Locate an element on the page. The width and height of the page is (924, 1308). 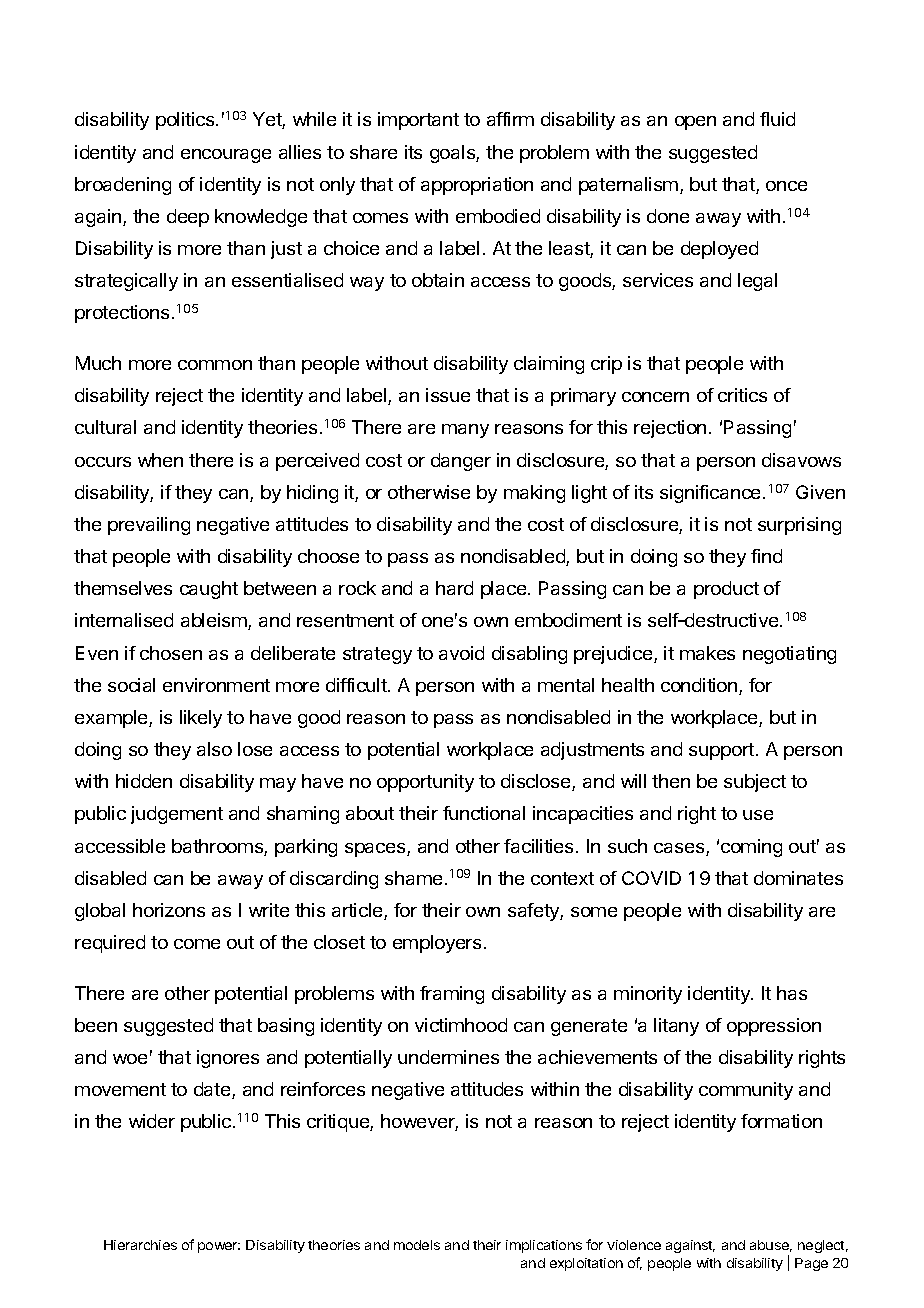
employers is located at coordinates (437, 944).
